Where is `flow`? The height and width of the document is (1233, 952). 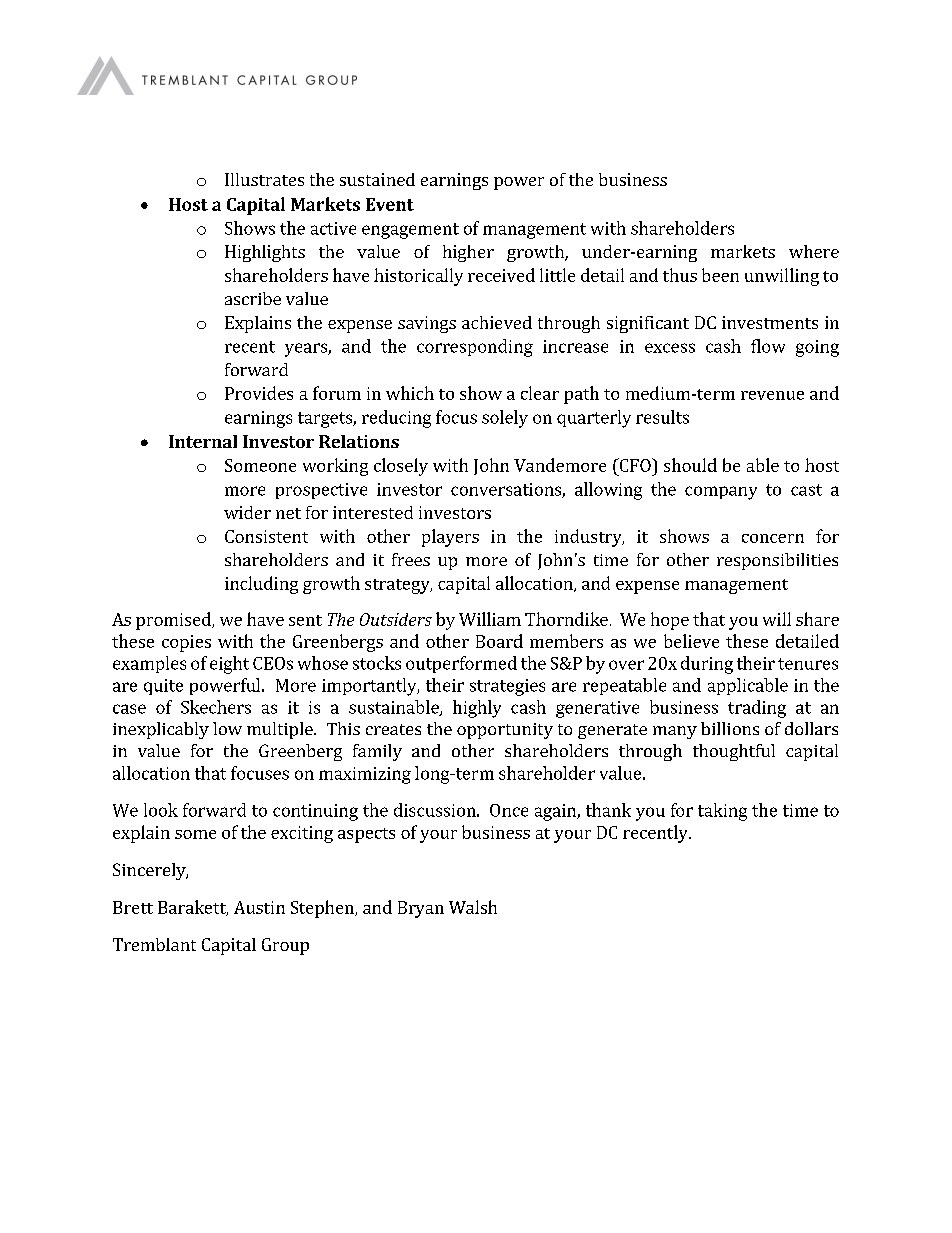 flow is located at coordinates (768, 346).
